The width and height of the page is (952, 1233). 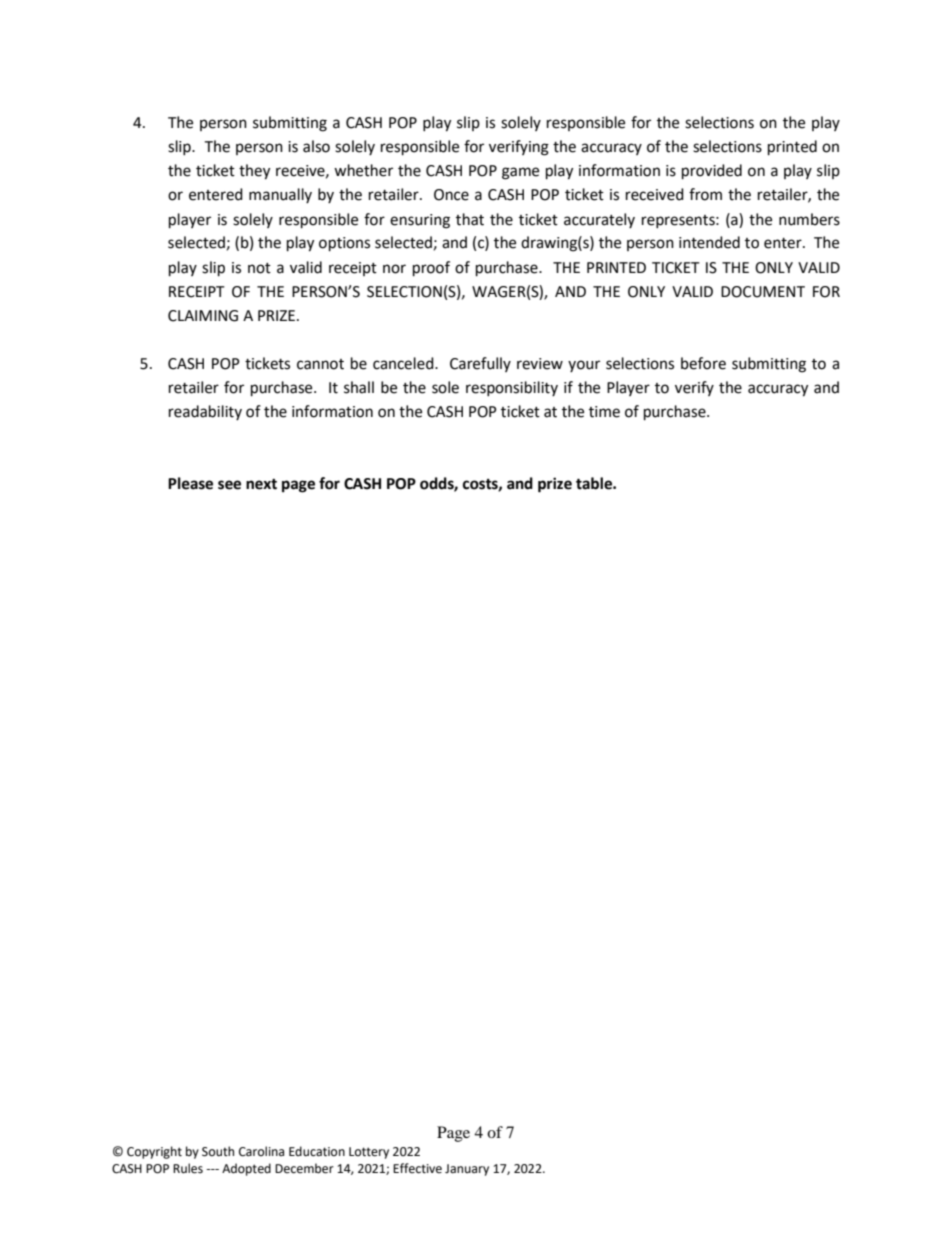 I want to click on see, so click(x=229, y=485).
